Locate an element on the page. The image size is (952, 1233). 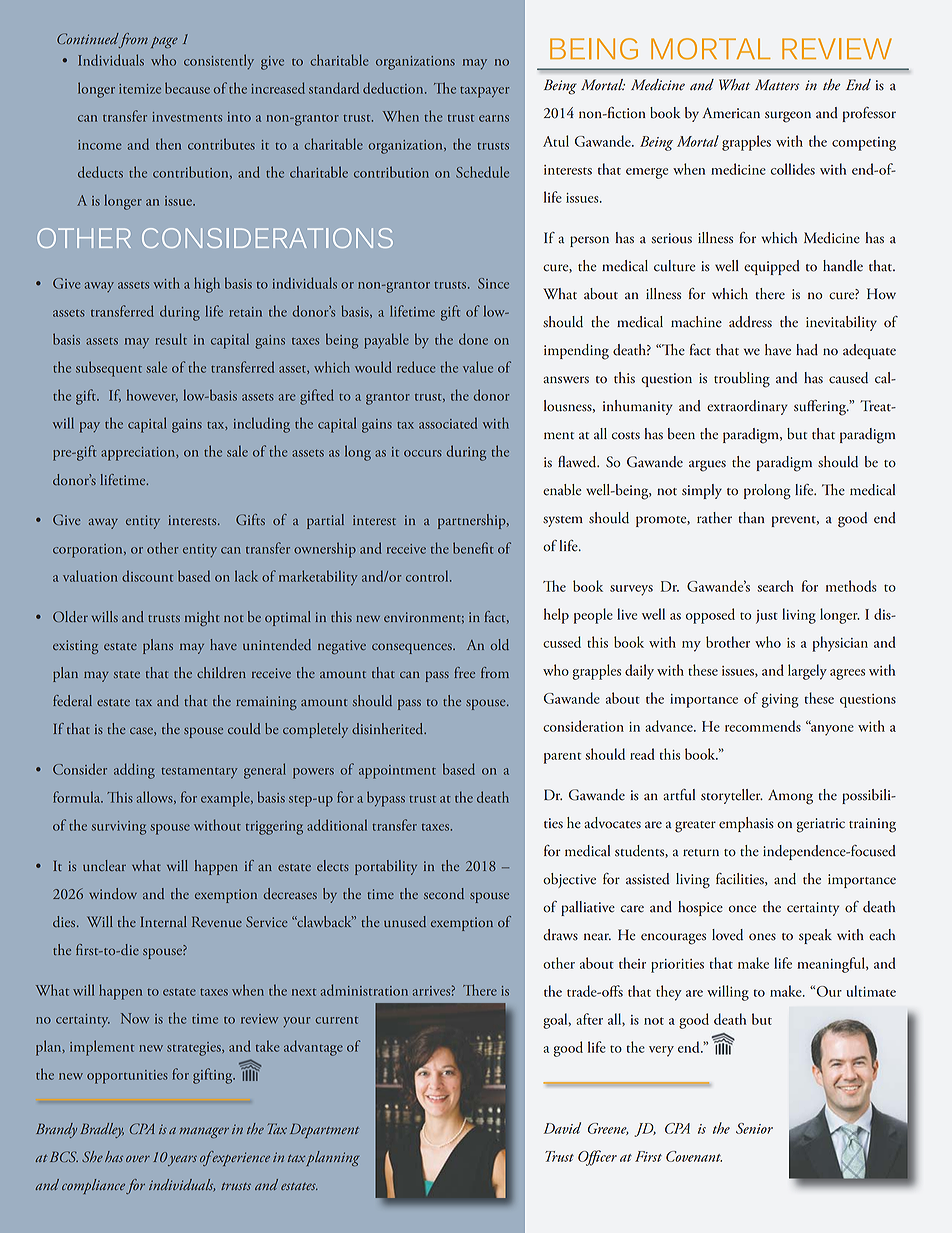
taxpayer is located at coordinates (484, 92).
